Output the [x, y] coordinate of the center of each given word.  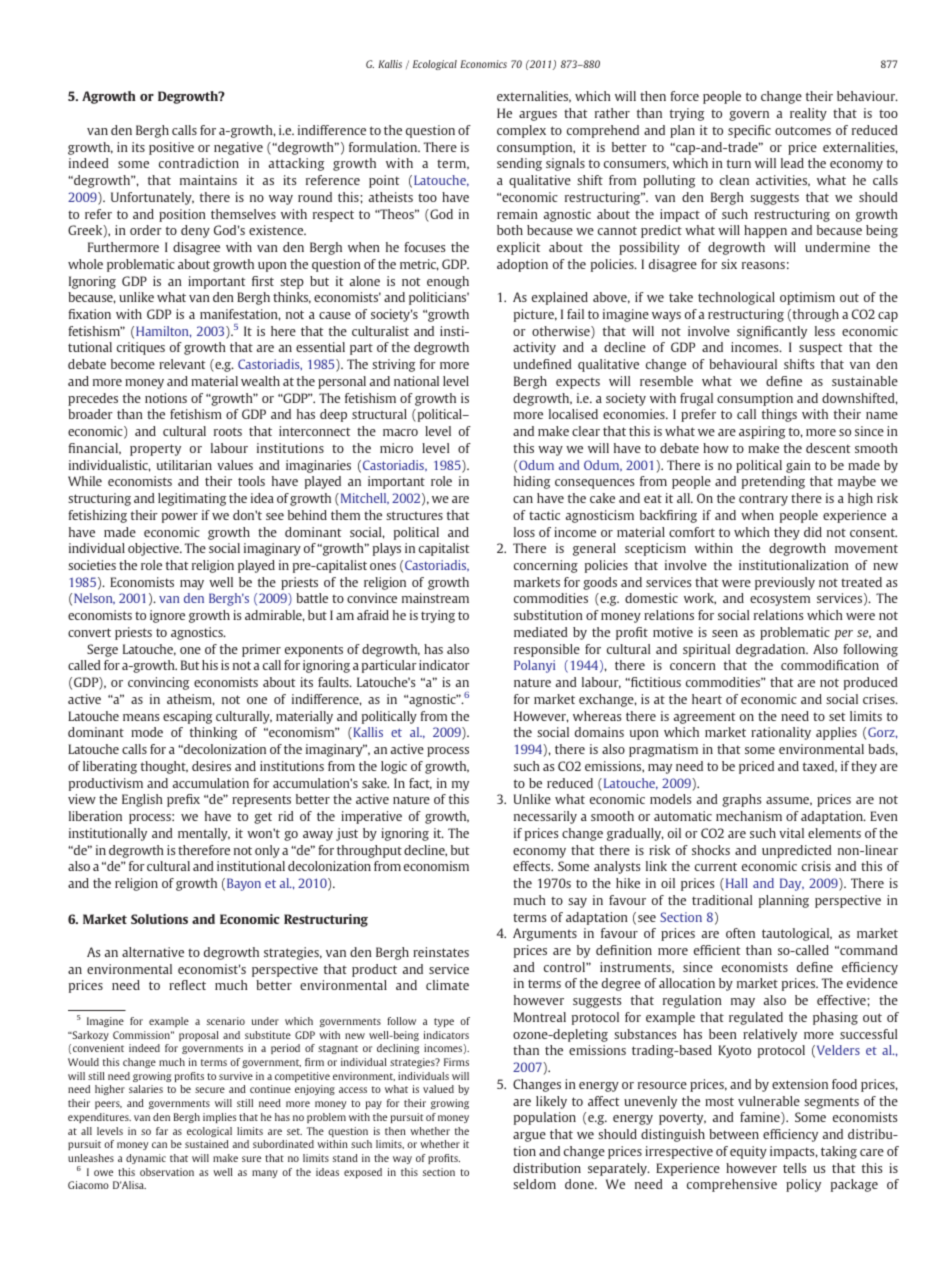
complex [521, 131]
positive [171, 148]
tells [794, 1168]
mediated [541, 632]
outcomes [803, 130]
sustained [207, 1144]
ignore [167, 616]
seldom [534, 1184]
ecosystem [780, 600]
